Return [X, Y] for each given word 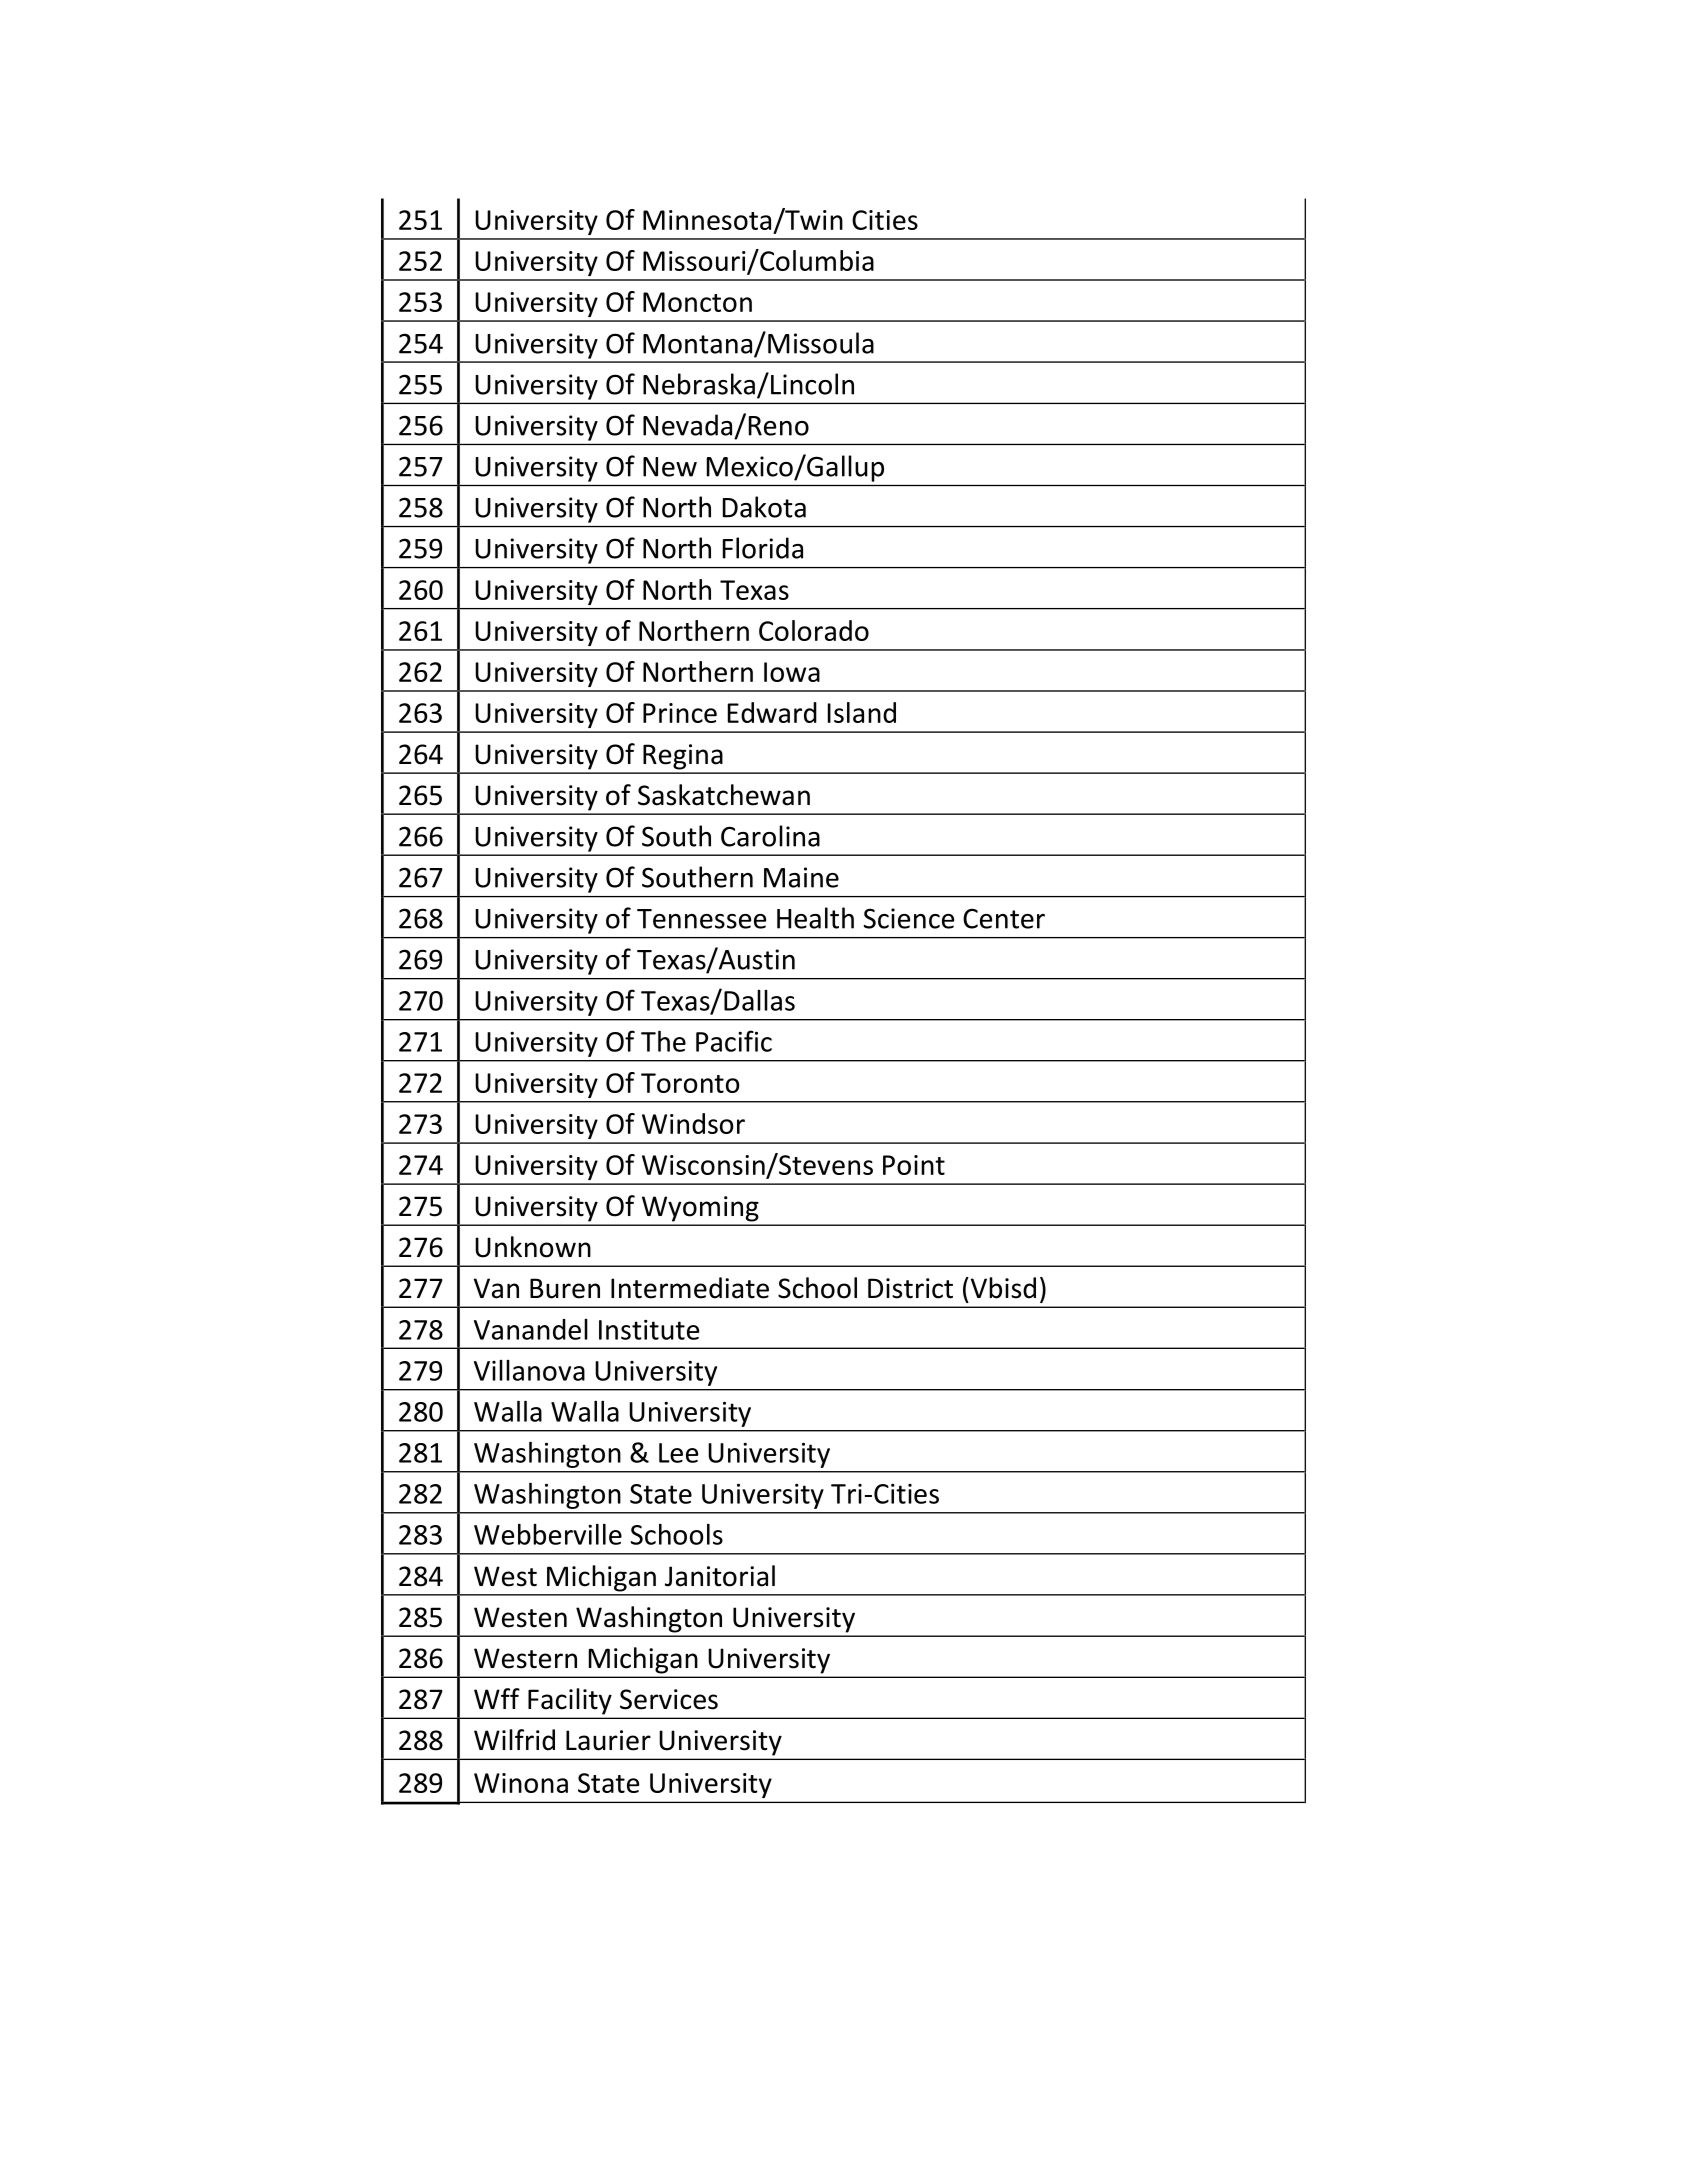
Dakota [764, 507]
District [910, 1288]
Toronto [690, 1083]
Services [669, 1699]
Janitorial [720, 1576]
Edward [772, 712]
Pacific [734, 1041]
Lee [678, 1453]
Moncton [697, 302]
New [670, 467]
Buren [565, 1288]
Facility [570, 1701]
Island [862, 712]
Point [914, 1165]
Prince [680, 713]
